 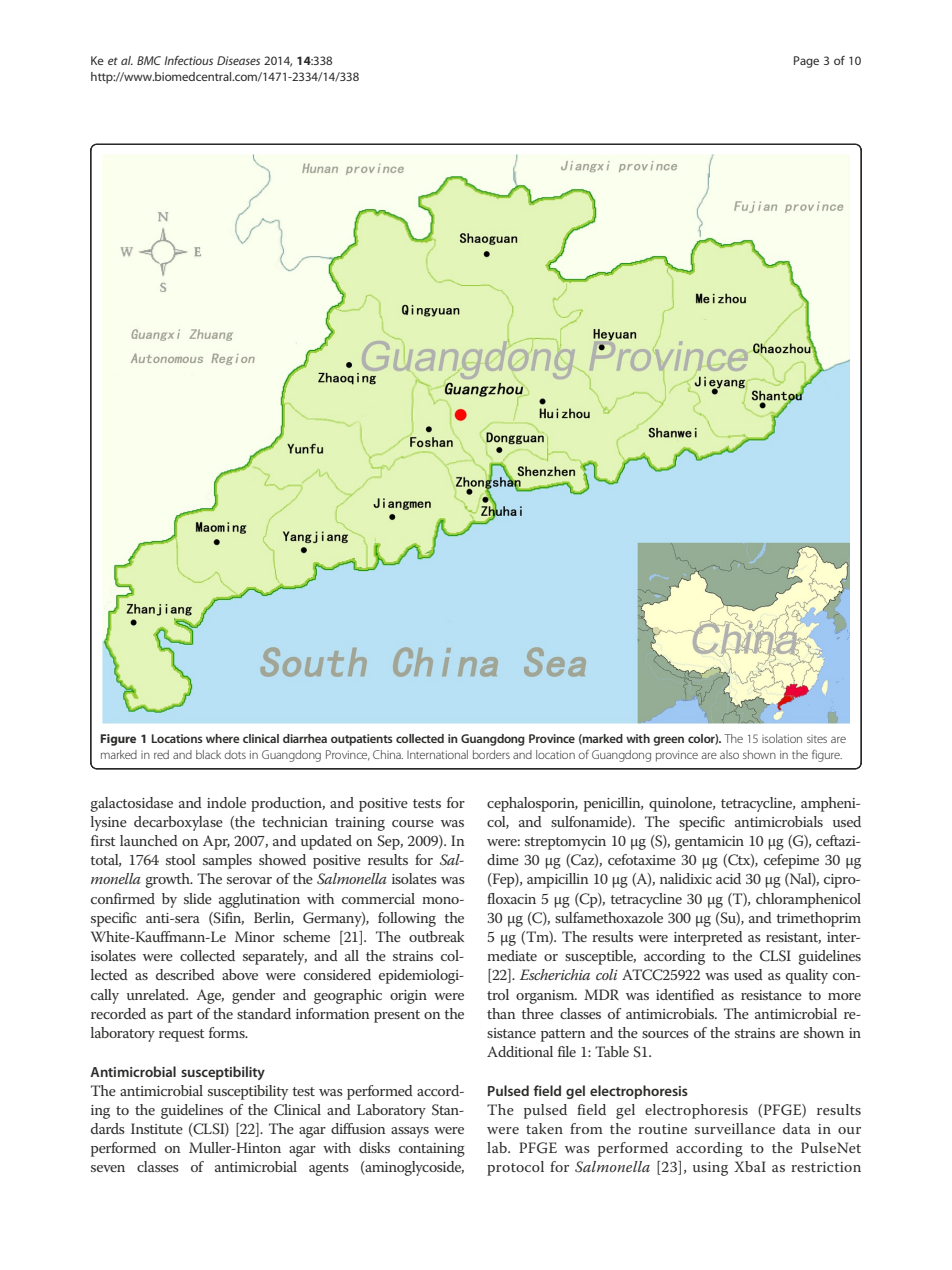 What do you see at coordinates (432, 1150) in the screenshot?
I see `containing` at bounding box center [432, 1150].
